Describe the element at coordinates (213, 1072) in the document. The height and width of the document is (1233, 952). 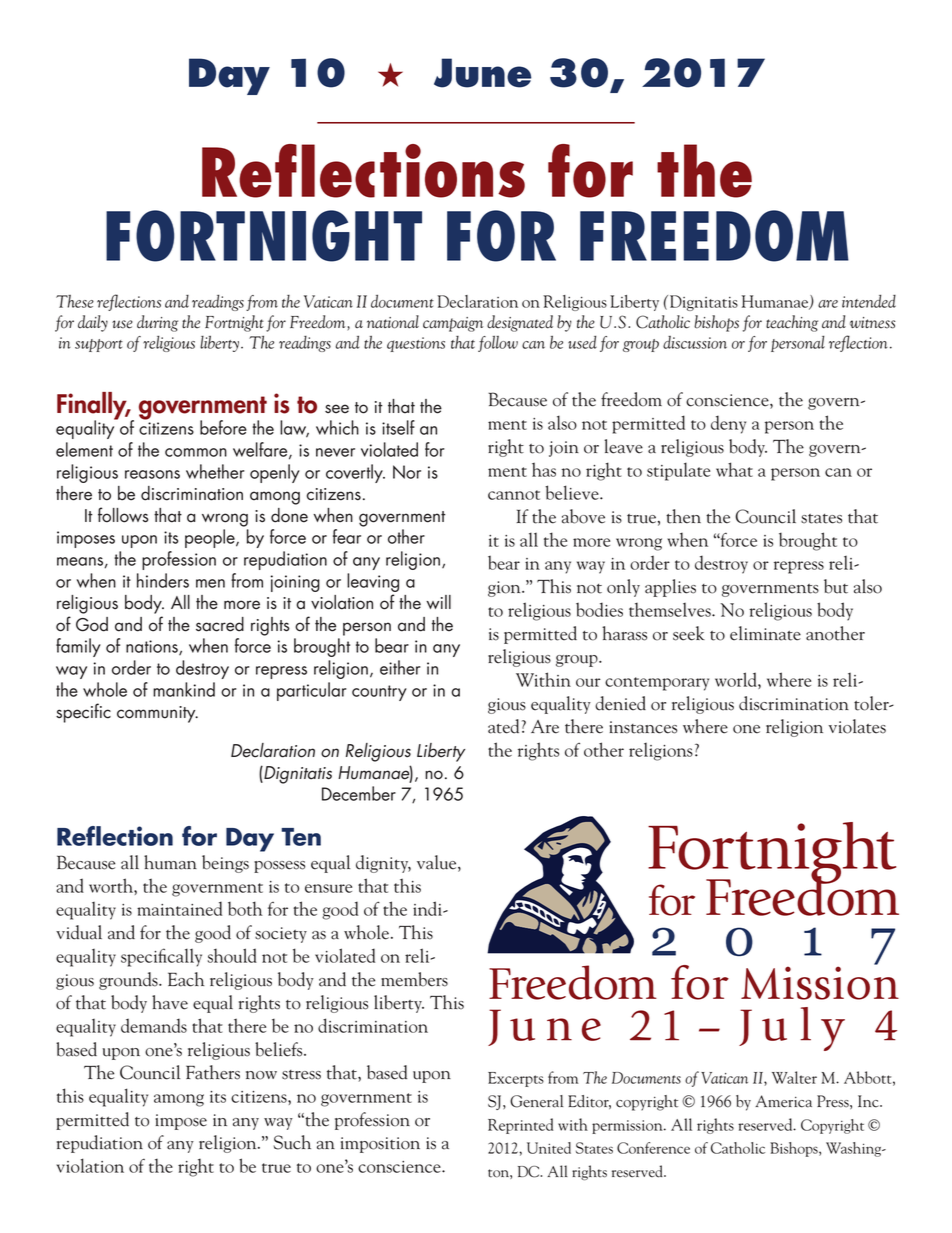
I see `Fathers` at that location.
